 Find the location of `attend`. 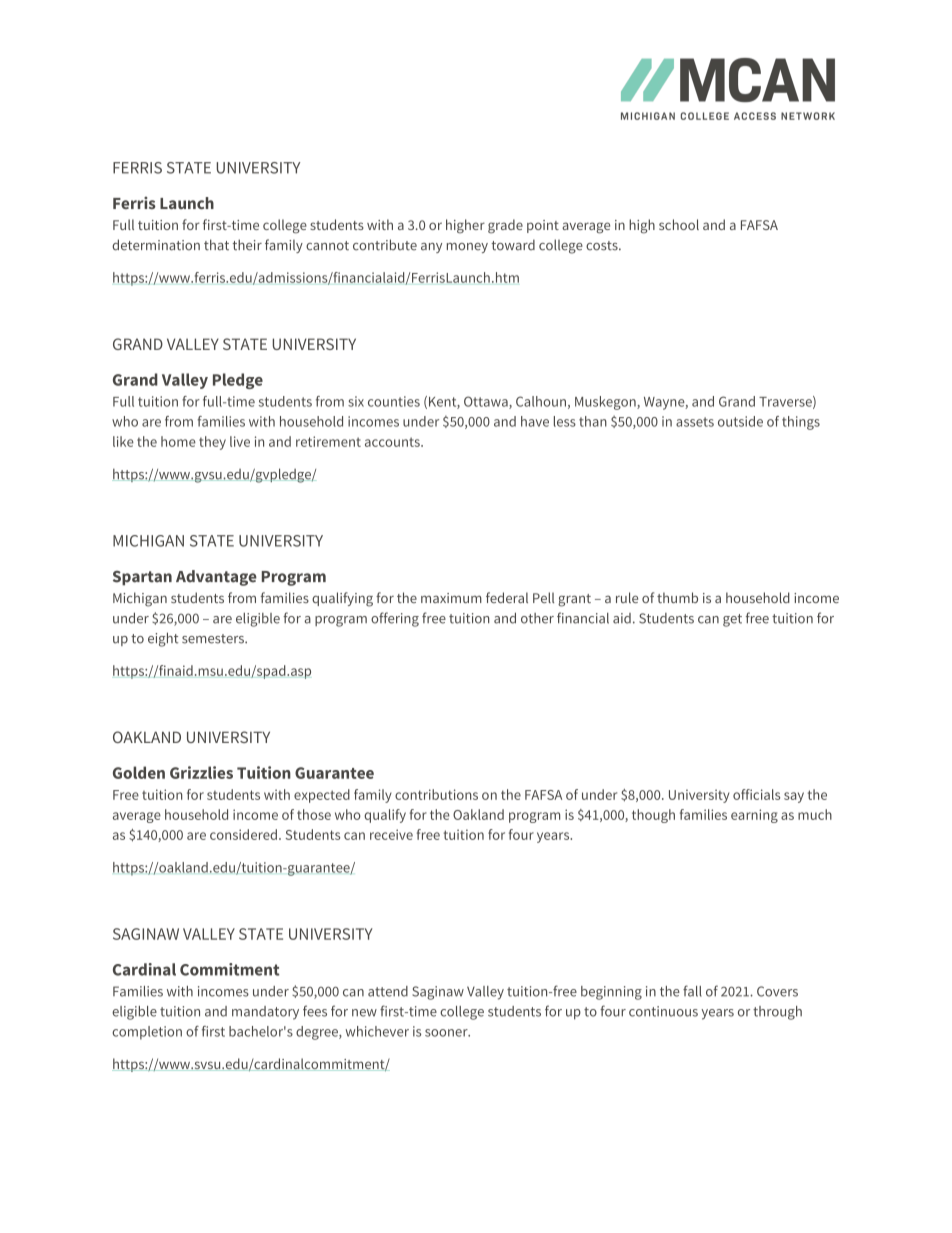

attend is located at coordinates (388, 991).
